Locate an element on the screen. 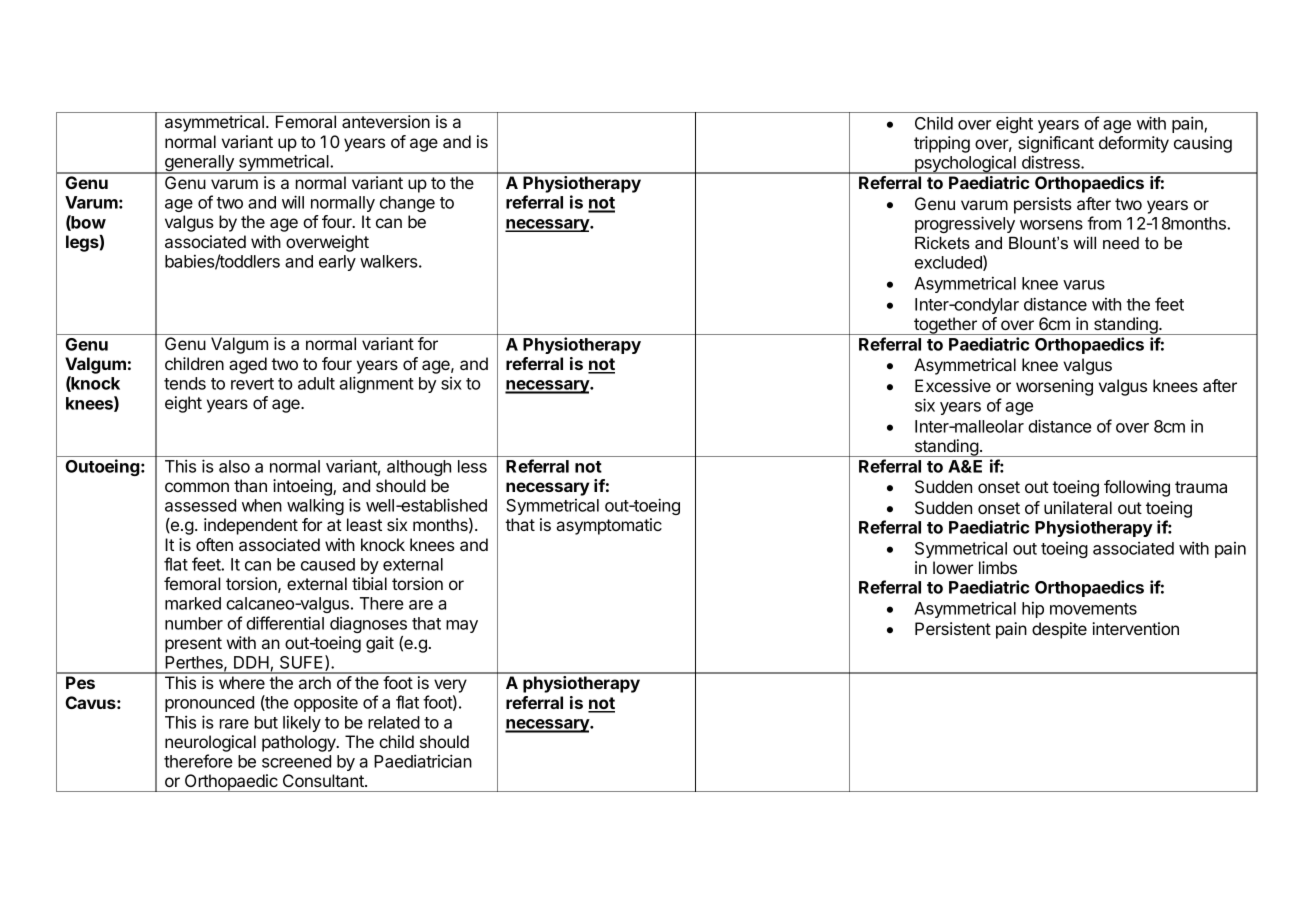 The image size is (1308, 924). may is located at coordinates (462, 626).
